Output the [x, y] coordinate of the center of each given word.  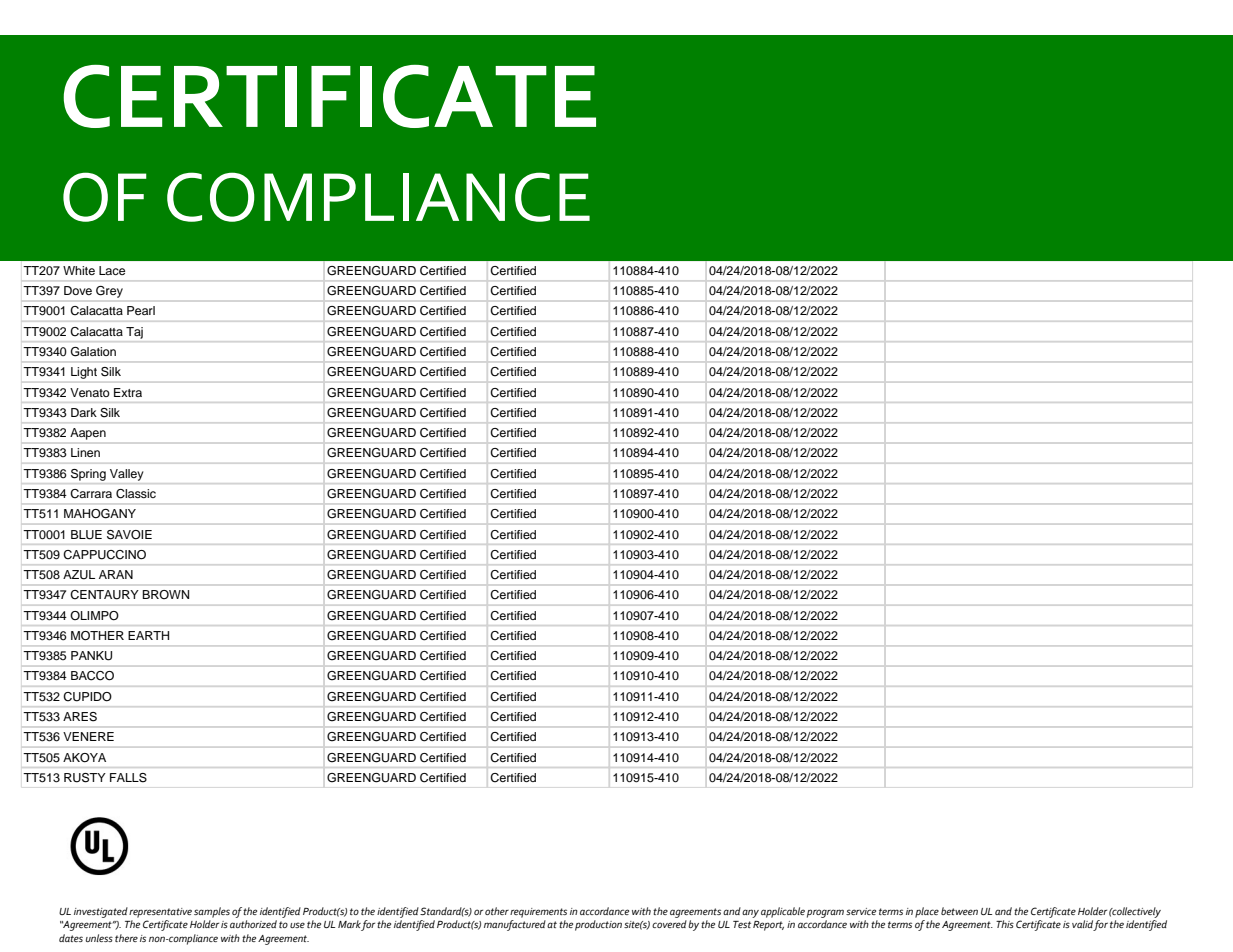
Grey [109, 292]
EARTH [148, 635]
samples [212, 912]
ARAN [116, 574]
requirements [538, 913]
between [959, 911]
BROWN [165, 594]
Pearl [141, 310]
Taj [134, 333]
